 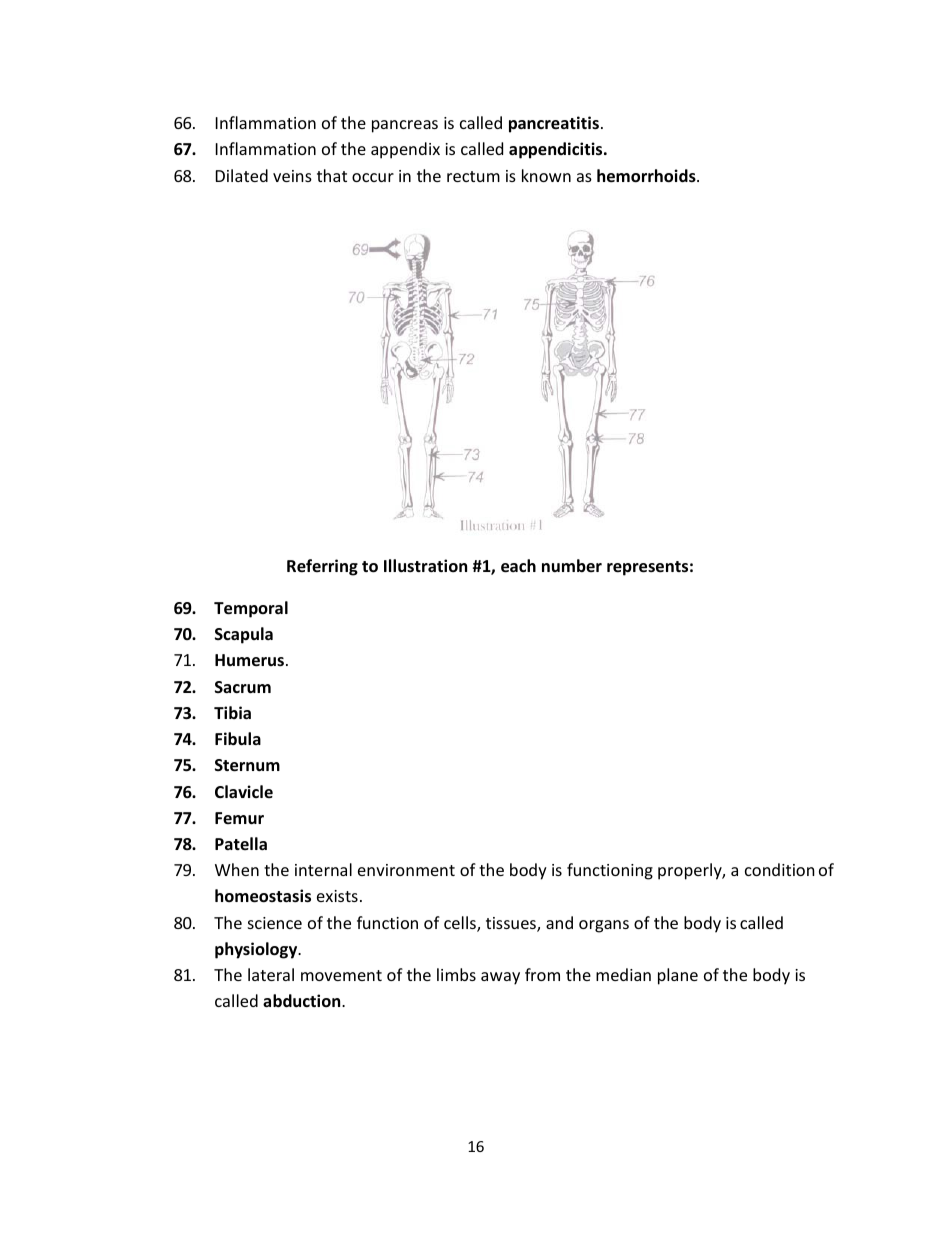 I want to click on Referring, so click(x=322, y=567).
